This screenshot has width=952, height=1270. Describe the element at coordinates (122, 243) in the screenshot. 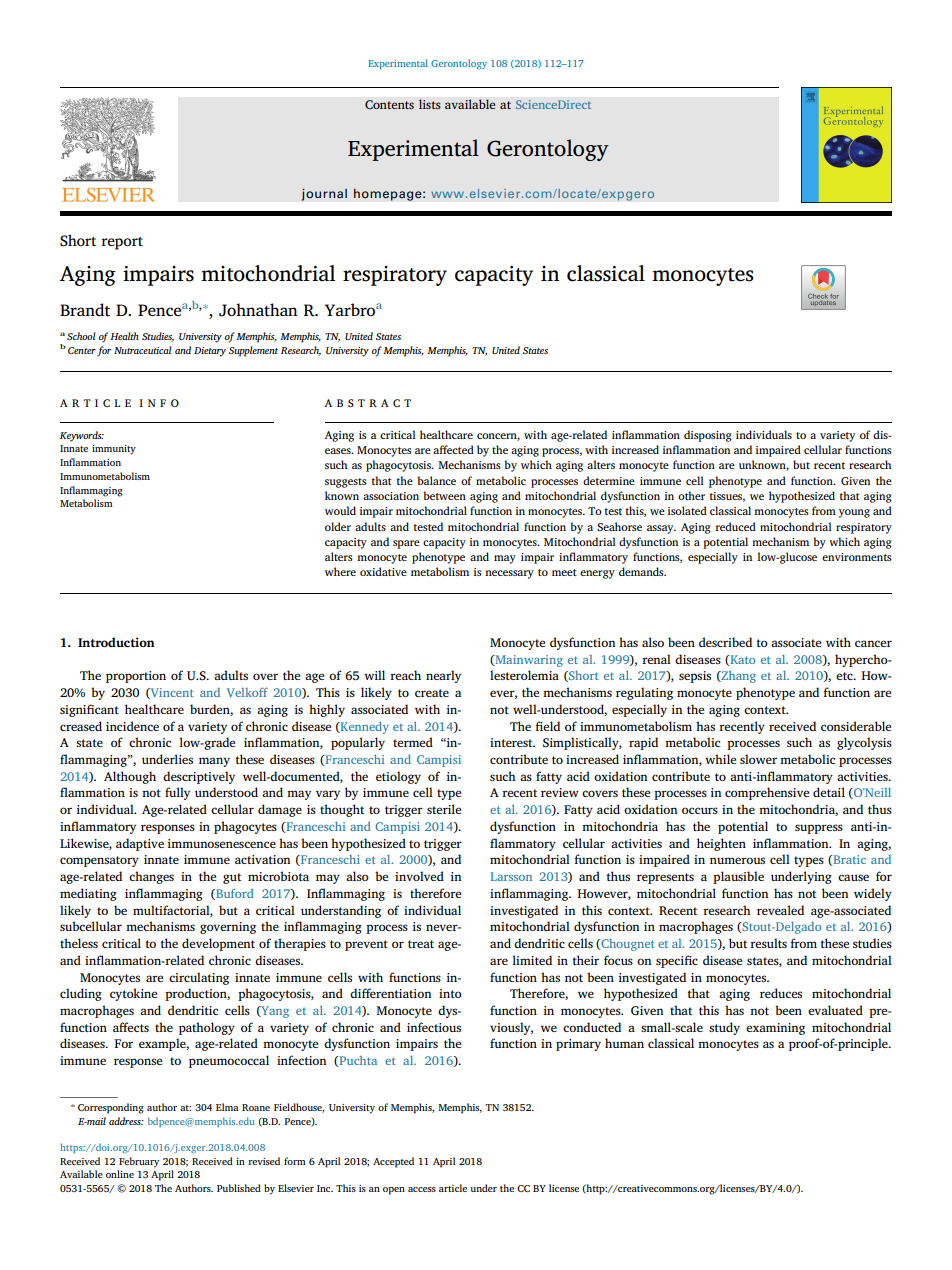

I see `report` at that location.
